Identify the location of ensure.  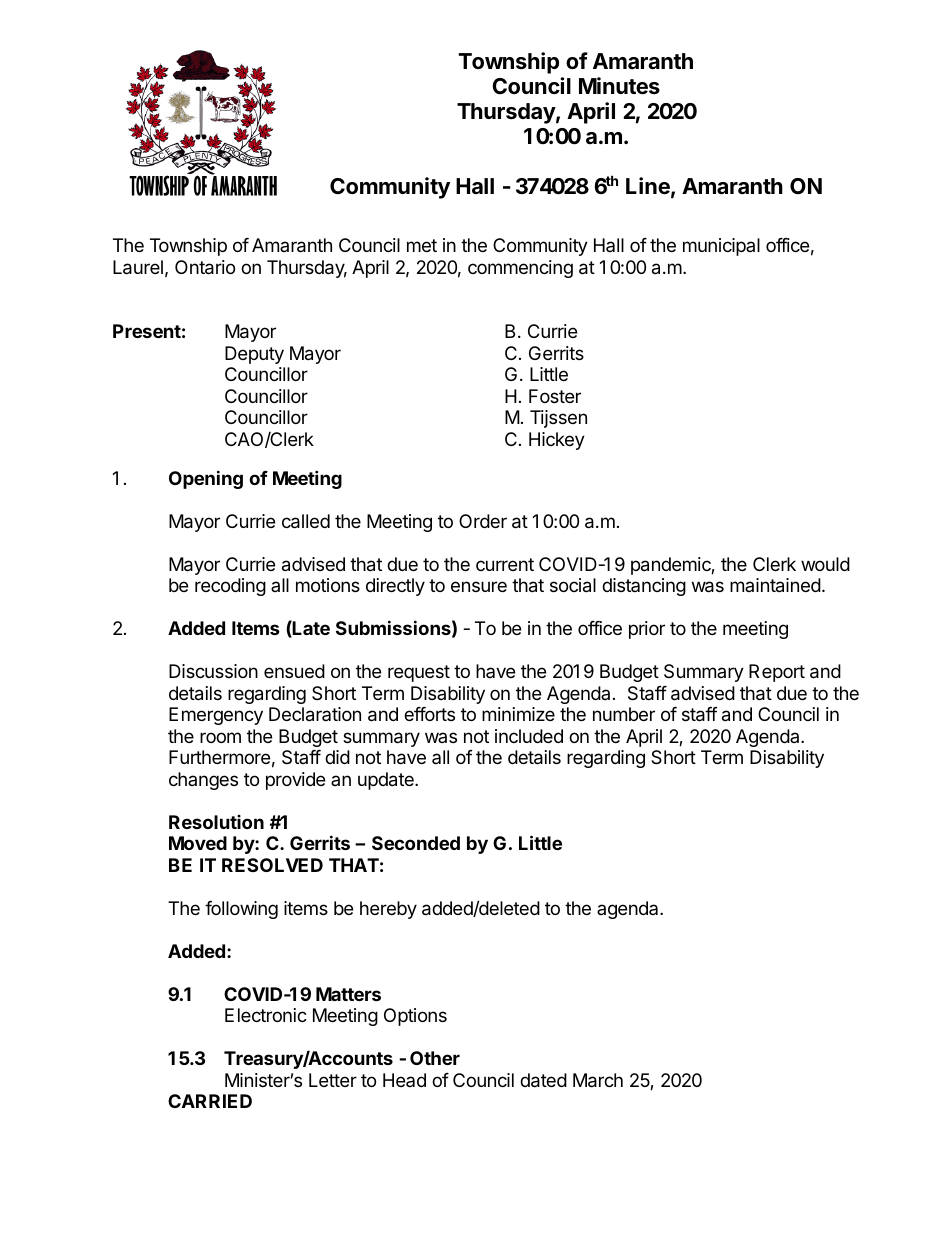
(479, 586).
